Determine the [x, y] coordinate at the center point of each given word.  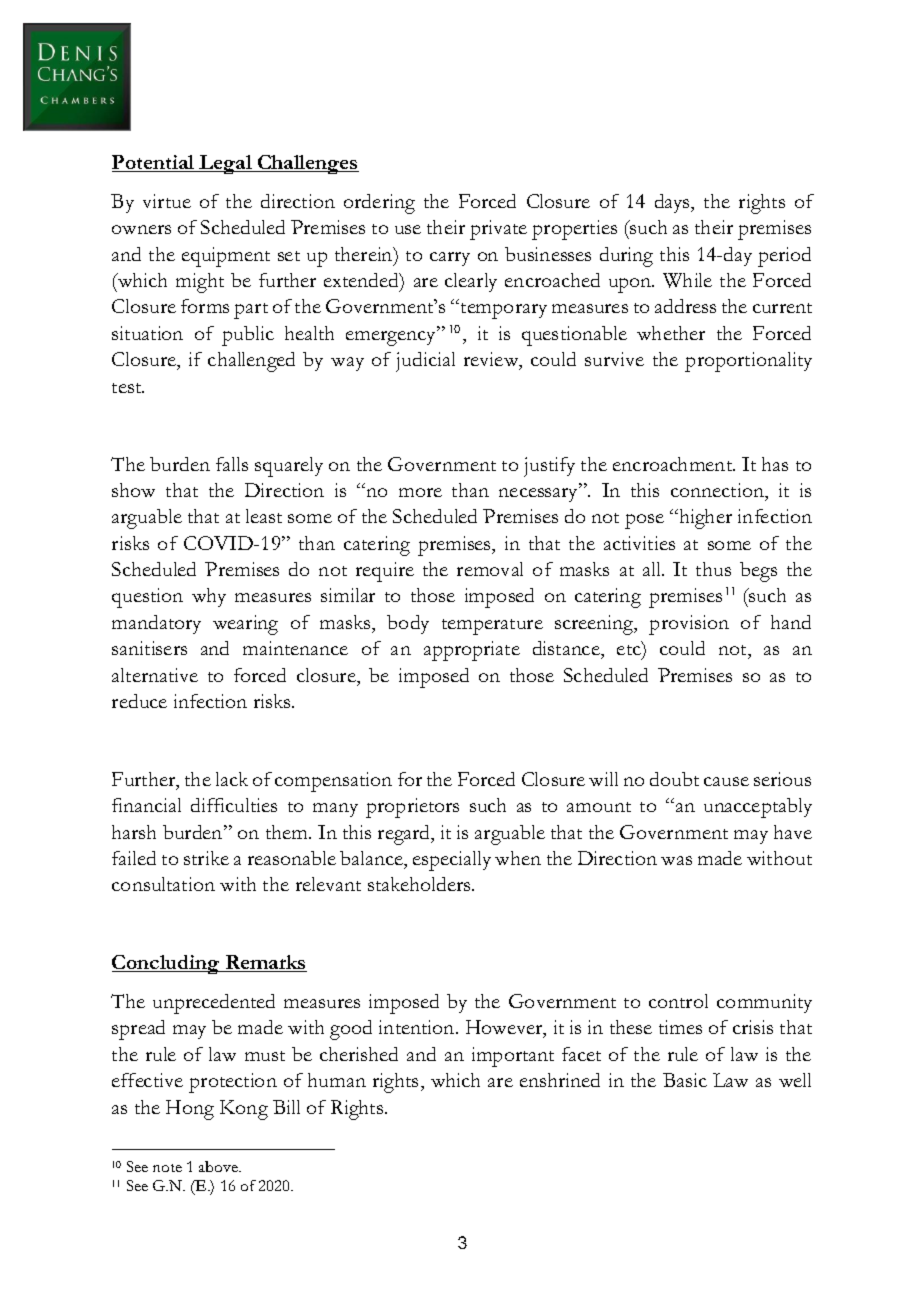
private [498, 230]
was [676, 860]
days [673, 203]
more [420, 492]
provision [689, 625]
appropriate [472, 651]
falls [232, 464]
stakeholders [420, 884]
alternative [155, 675]
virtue [167, 201]
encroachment [674, 464]
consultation [163, 884]
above [220, 1166]
